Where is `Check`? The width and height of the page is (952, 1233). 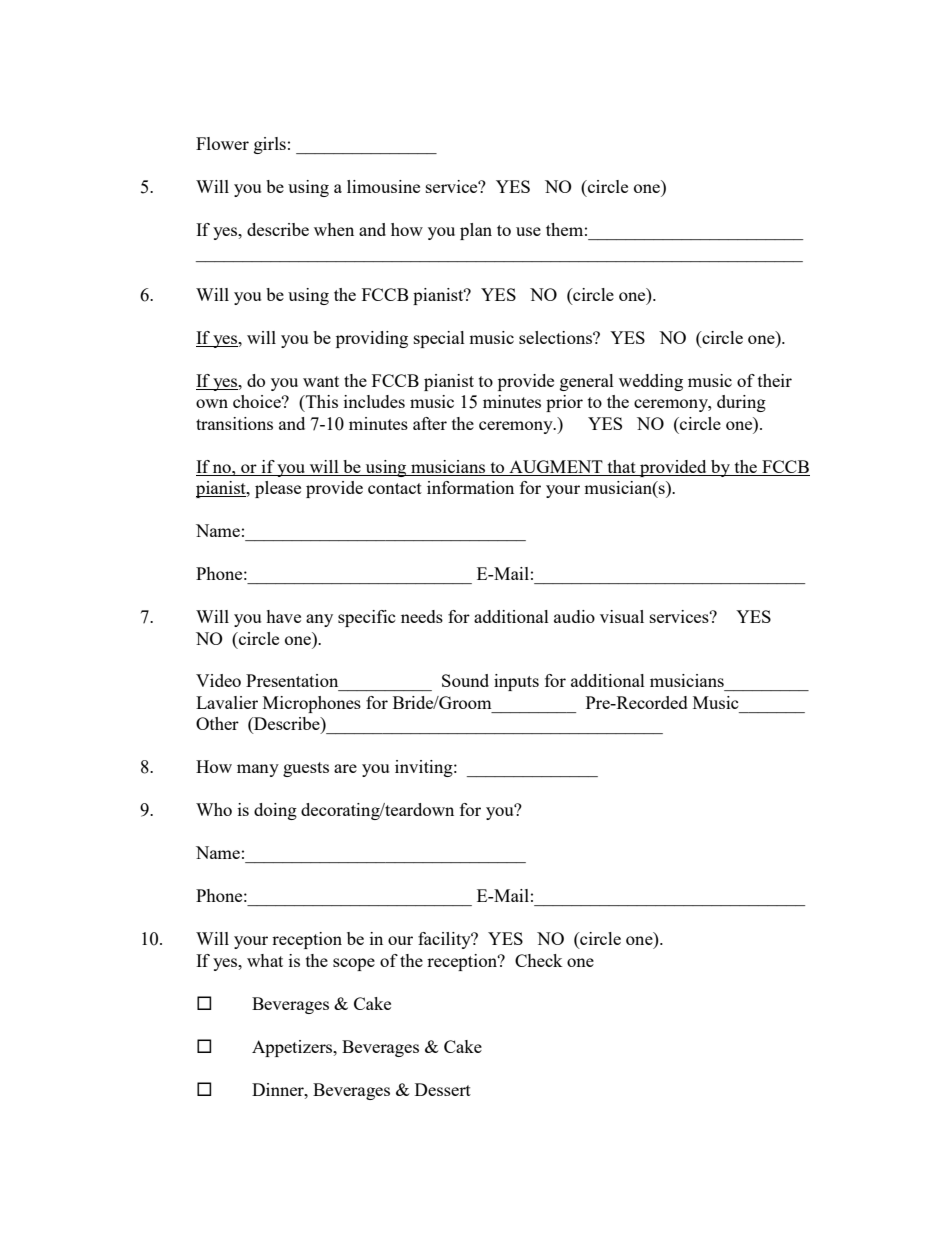 Check is located at coordinates (539, 960).
